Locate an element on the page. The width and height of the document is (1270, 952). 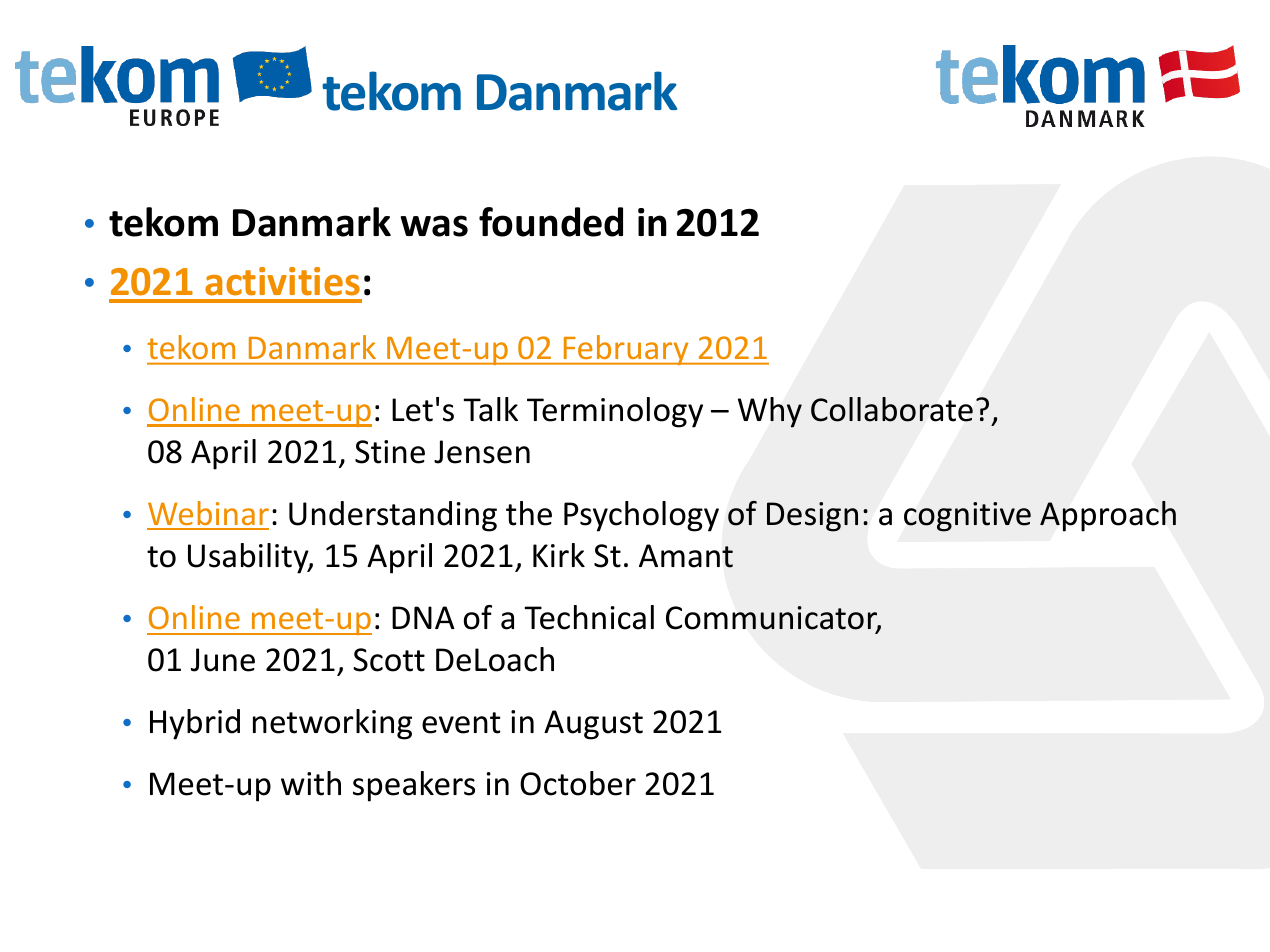
Technical is located at coordinates (589, 617).
